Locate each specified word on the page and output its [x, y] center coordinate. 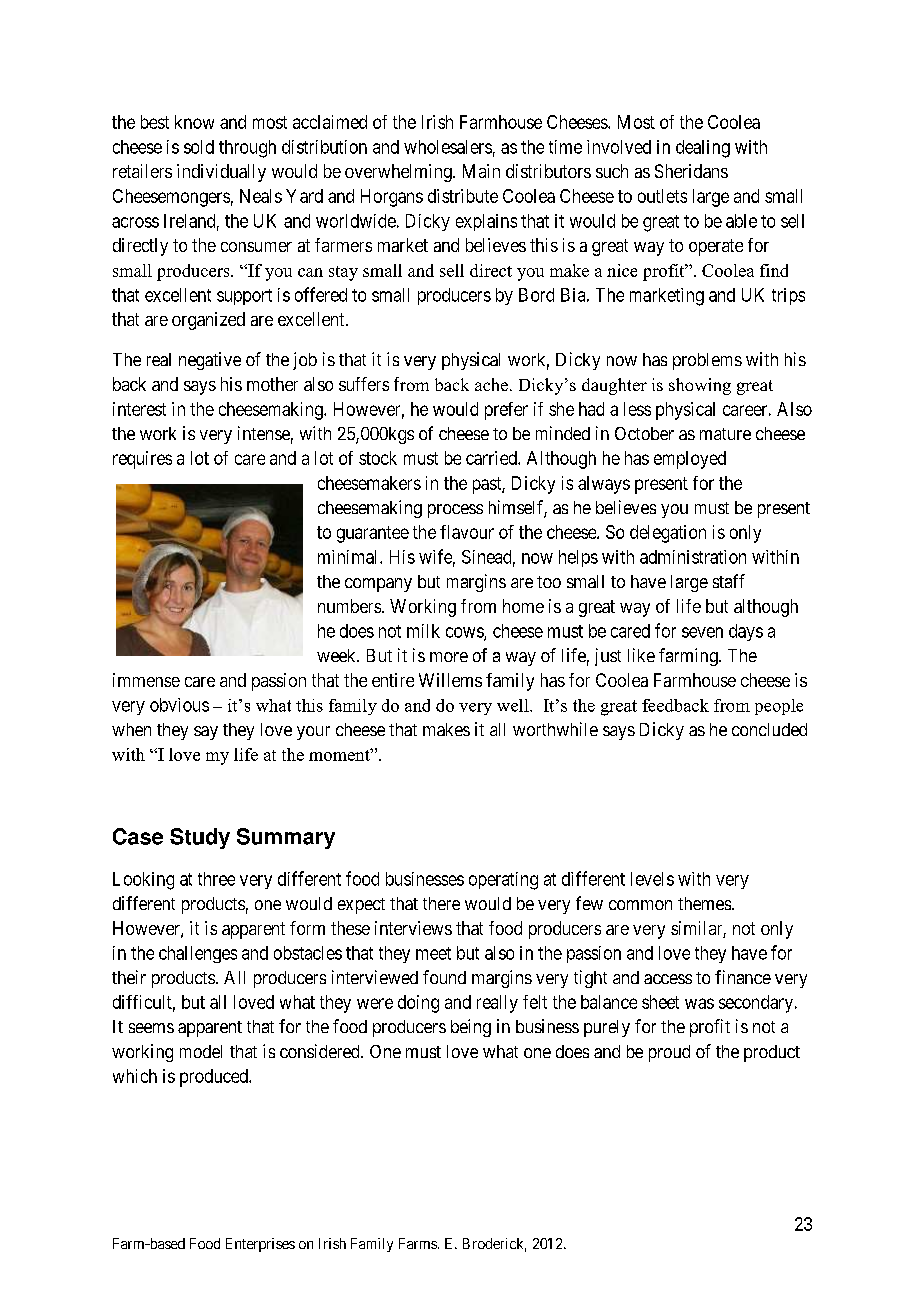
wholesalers [448, 147]
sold [199, 147]
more [449, 657]
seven [702, 632]
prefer [506, 411]
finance [743, 977]
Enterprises [260, 1245]
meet [433, 953]
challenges [198, 954]
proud [669, 1053]
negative [210, 361]
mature [725, 434]
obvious [179, 705]
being [471, 1028]
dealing [703, 149]
